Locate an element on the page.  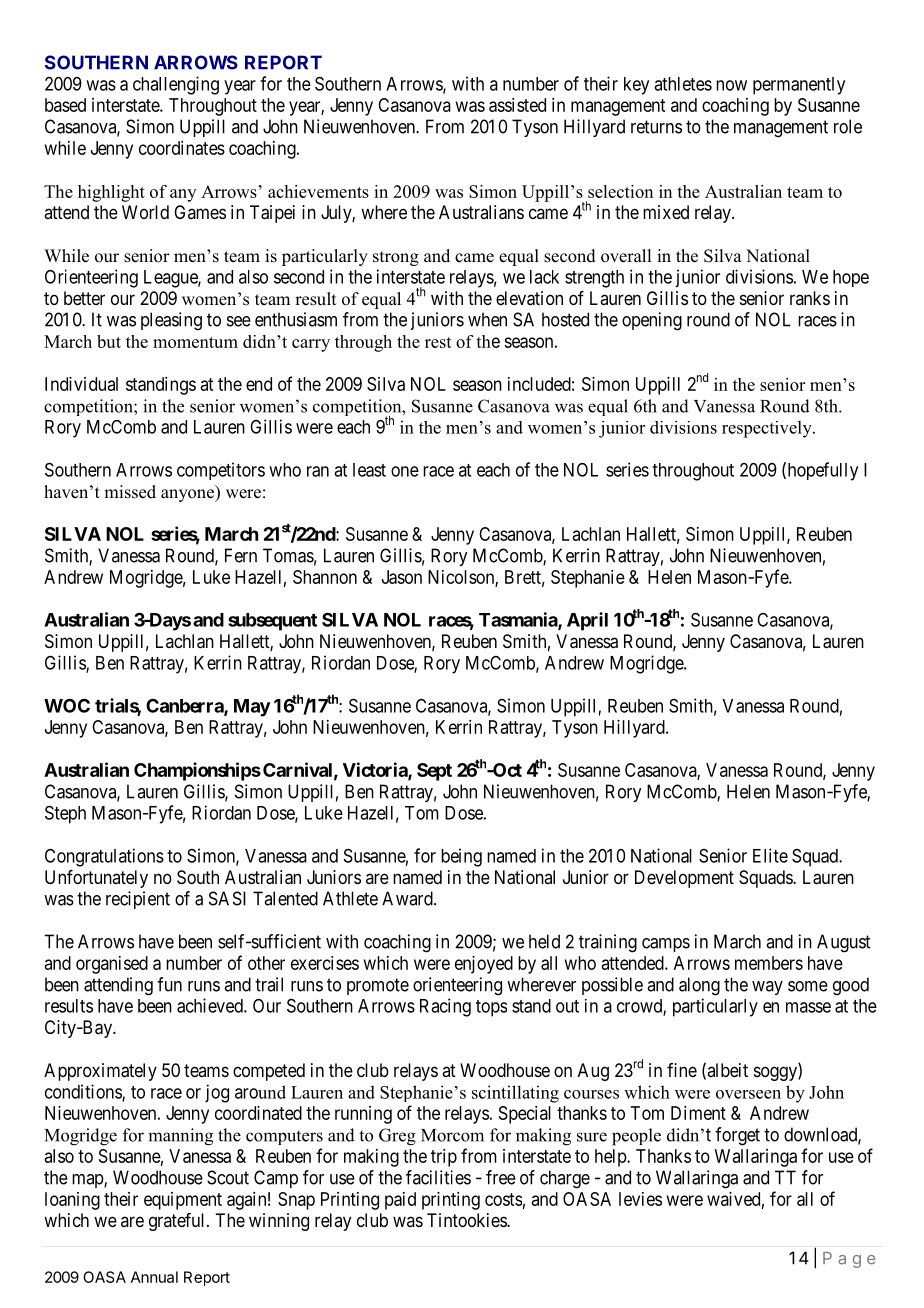
April is located at coordinates (587, 621).
